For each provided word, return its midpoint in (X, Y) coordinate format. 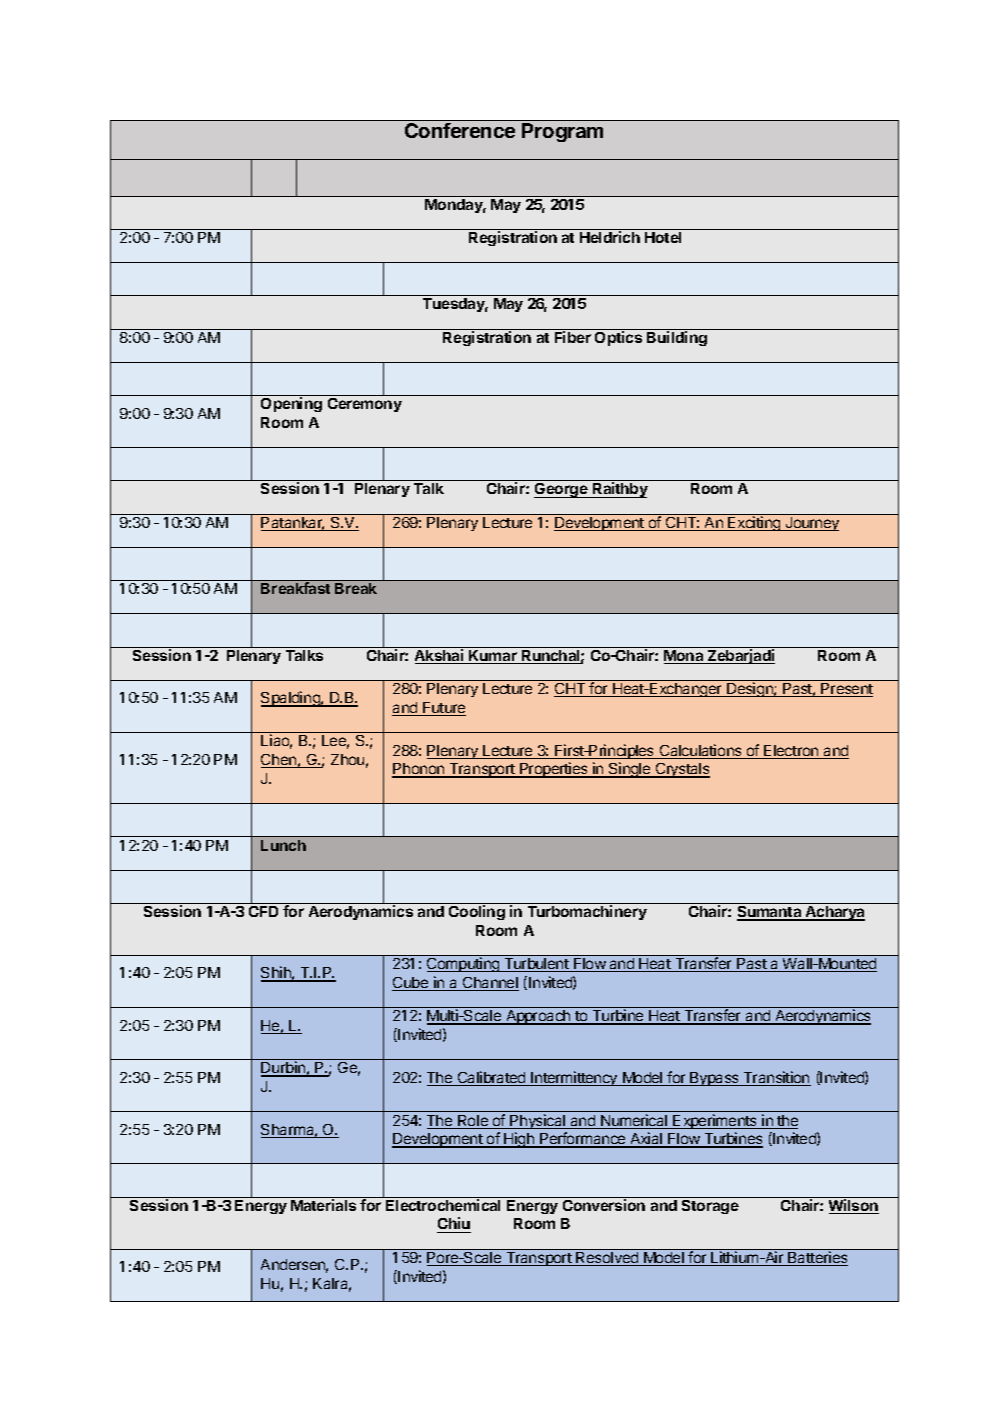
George (562, 490)
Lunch (283, 845)
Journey (811, 524)
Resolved (607, 1259)
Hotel (663, 237)
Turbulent (536, 965)
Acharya (834, 913)
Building (677, 338)
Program (562, 132)
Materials (323, 1205)
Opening (291, 404)
